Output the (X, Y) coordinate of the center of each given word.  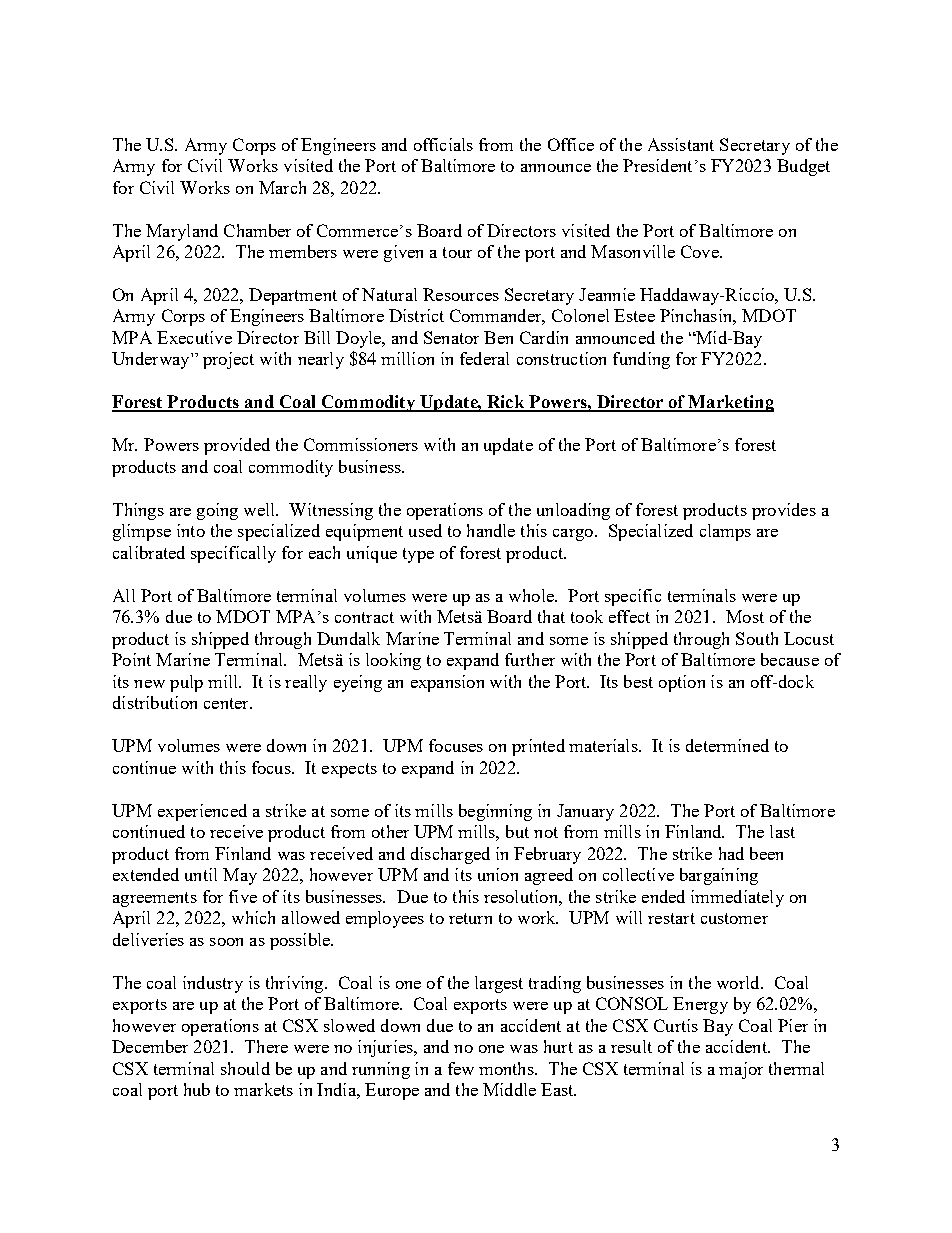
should (245, 1068)
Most (745, 616)
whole (532, 595)
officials (443, 144)
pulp (186, 683)
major (741, 1070)
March (282, 187)
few (461, 1068)
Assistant (681, 144)
